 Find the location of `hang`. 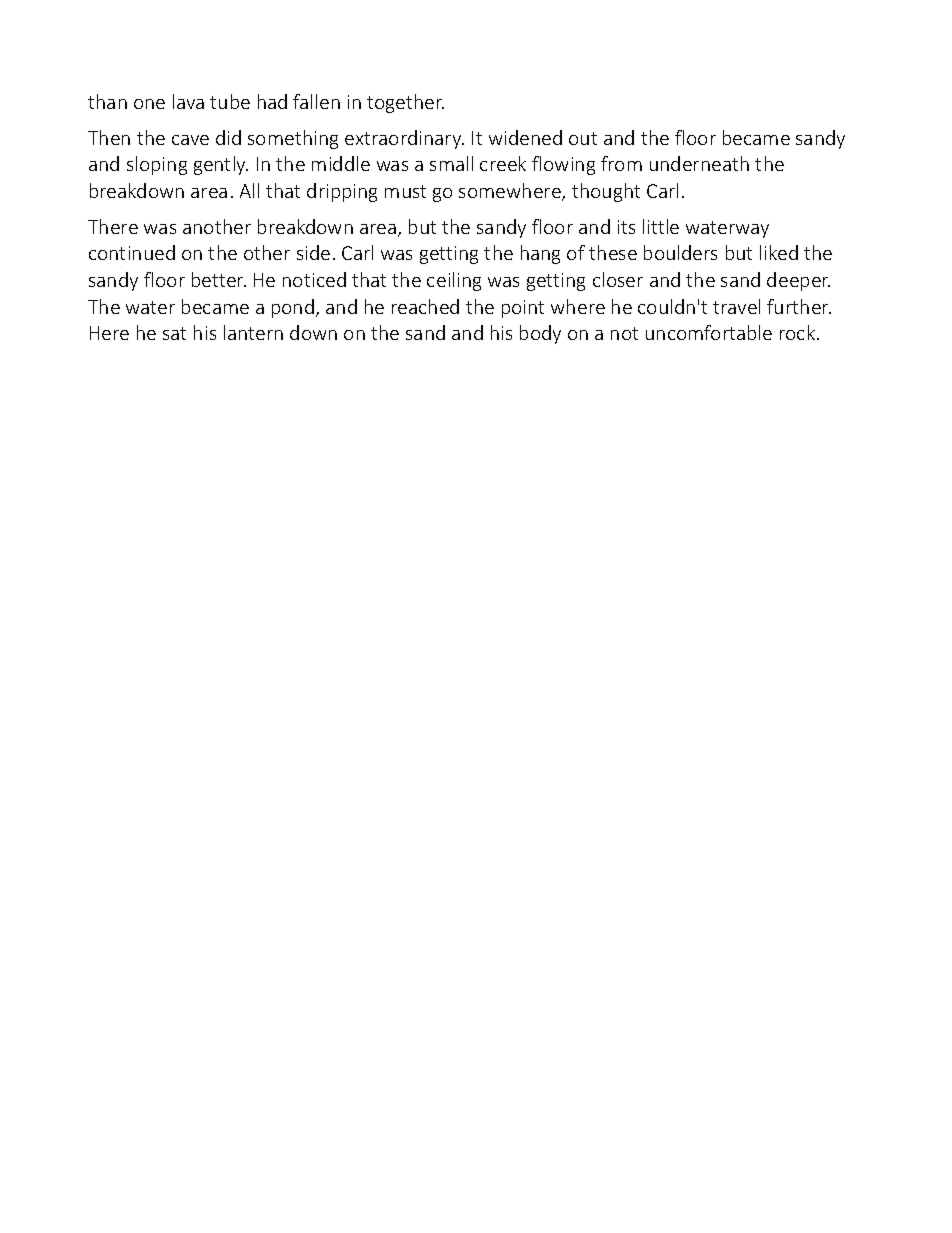

hang is located at coordinates (540, 254).
